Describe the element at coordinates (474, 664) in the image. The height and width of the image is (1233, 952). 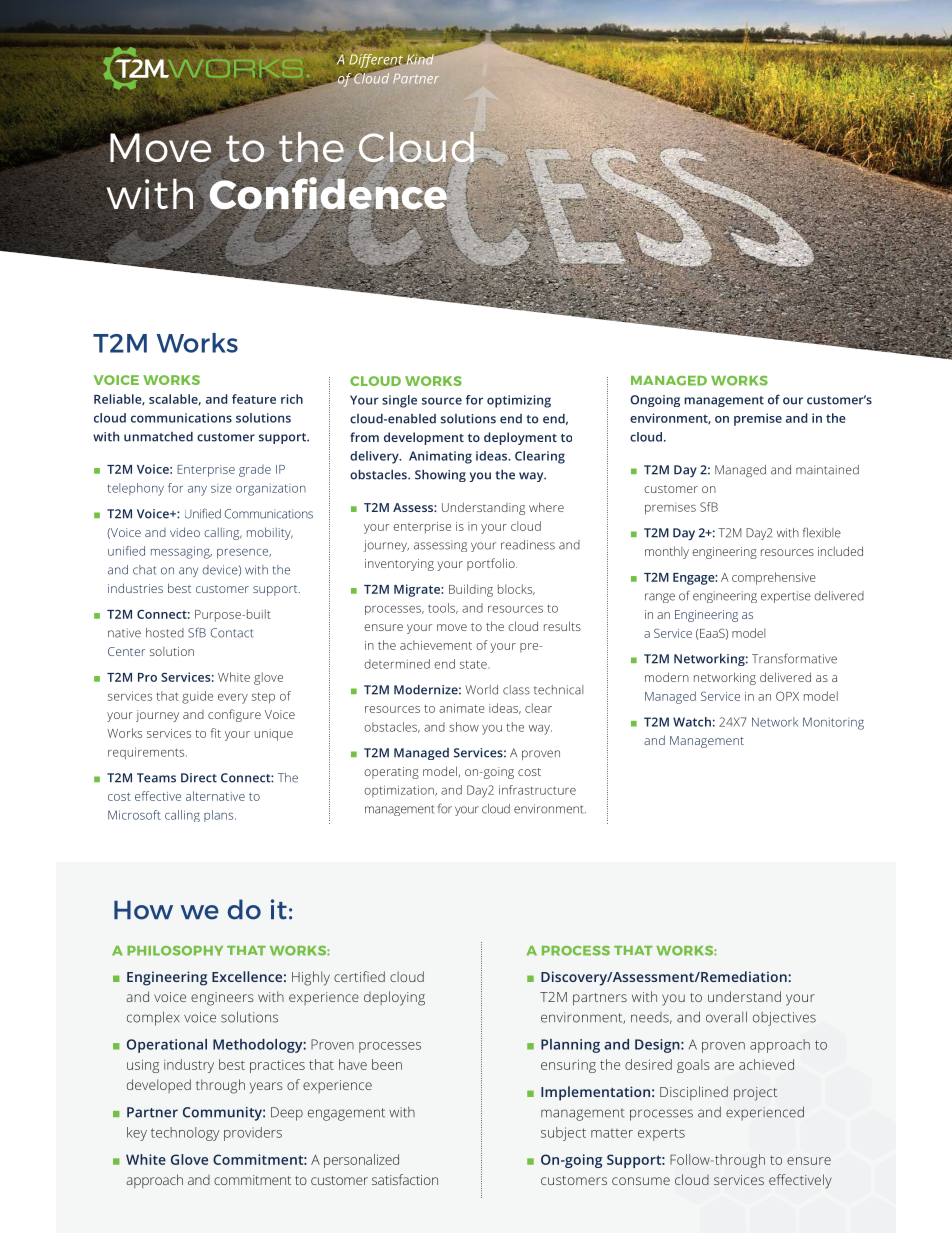
I see `state` at that location.
